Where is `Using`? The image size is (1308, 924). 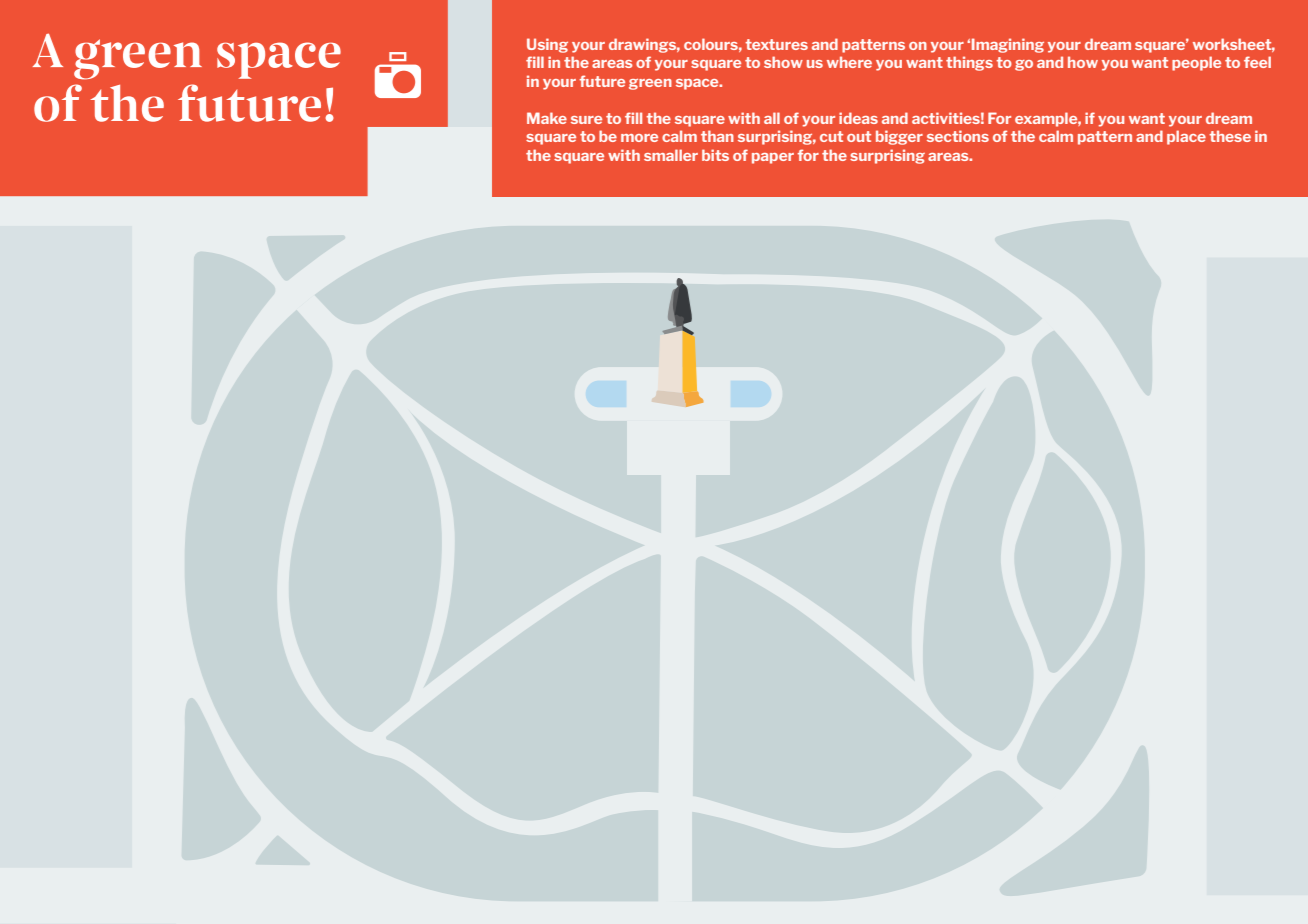 Using is located at coordinates (547, 45).
